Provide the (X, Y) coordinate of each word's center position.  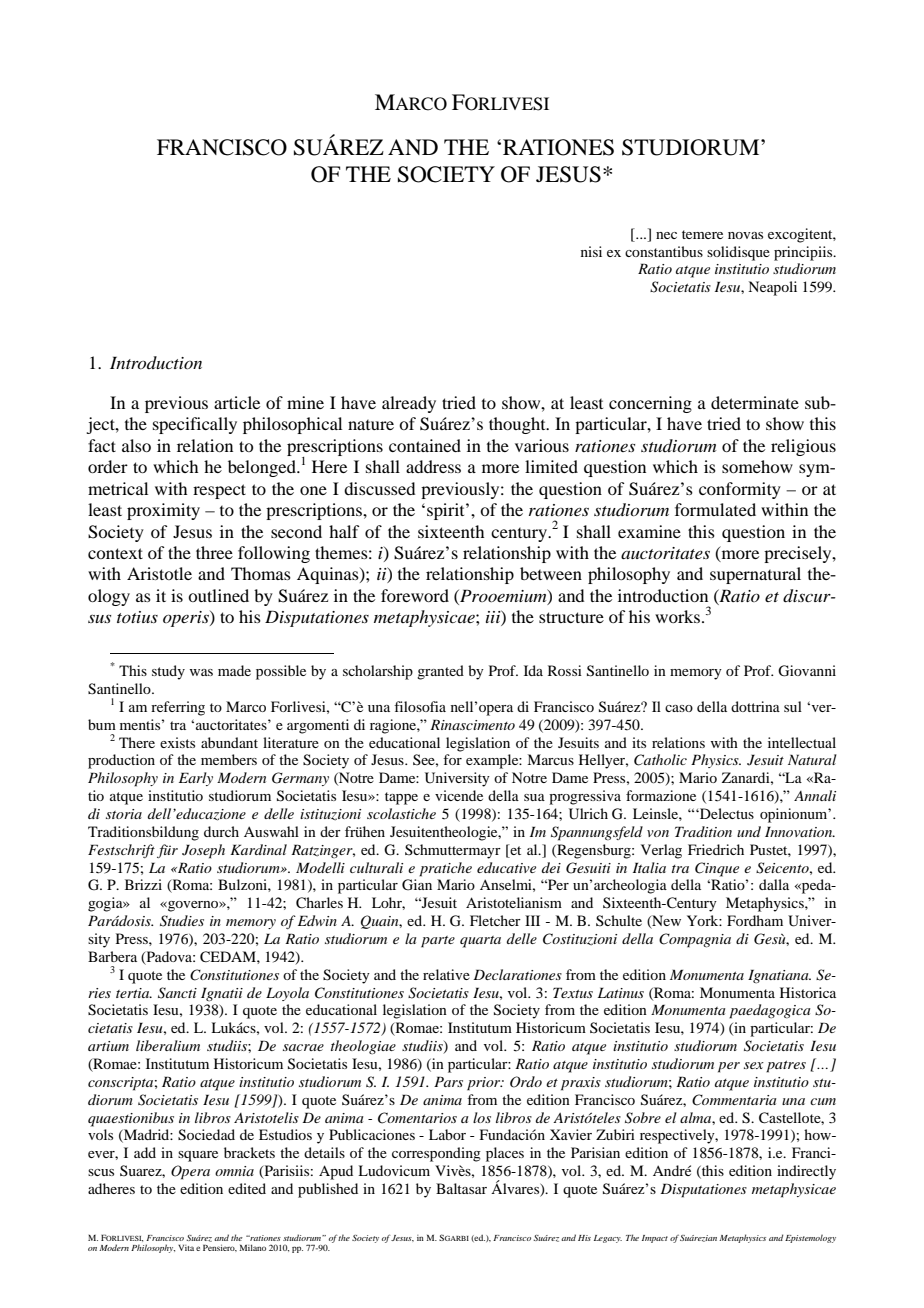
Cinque (717, 869)
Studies (182, 921)
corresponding (436, 1154)
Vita (186, 1247)
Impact (655, 1239)
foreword (415, 595)
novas (745, 235)
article (237, 402)
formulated (715, 509)
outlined (218, 595)
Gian (417, 885)
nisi (591, 251)
